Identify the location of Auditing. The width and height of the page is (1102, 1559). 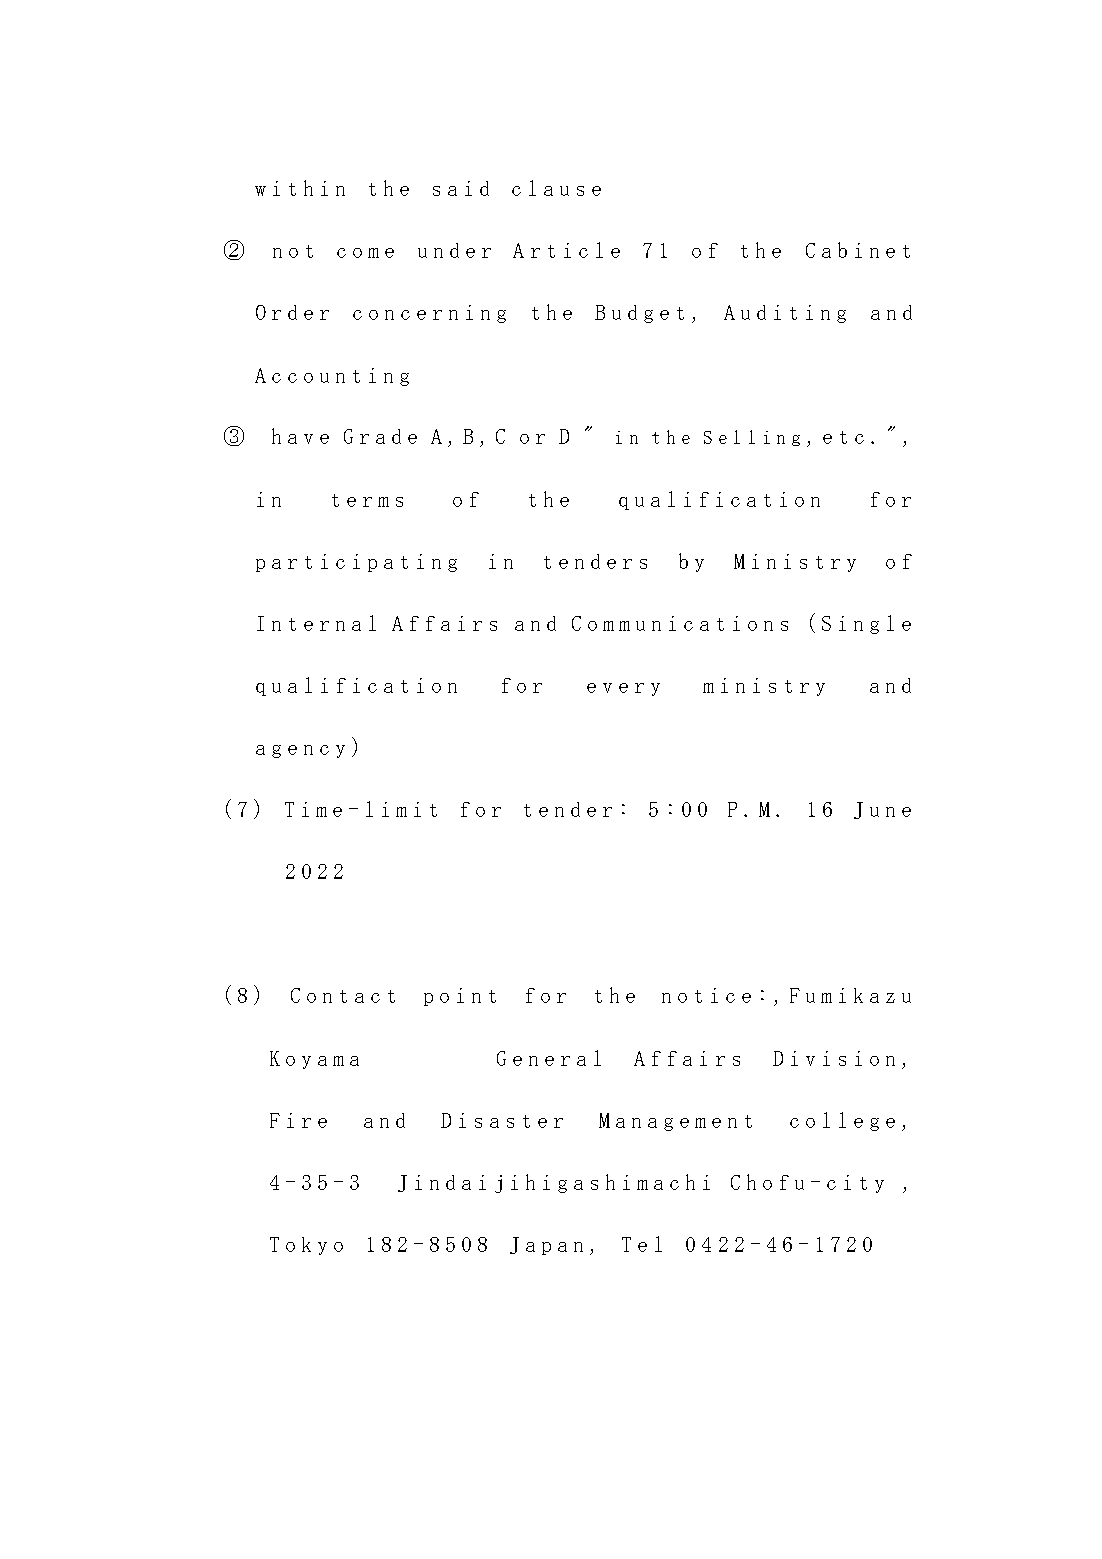
(785, 314).
